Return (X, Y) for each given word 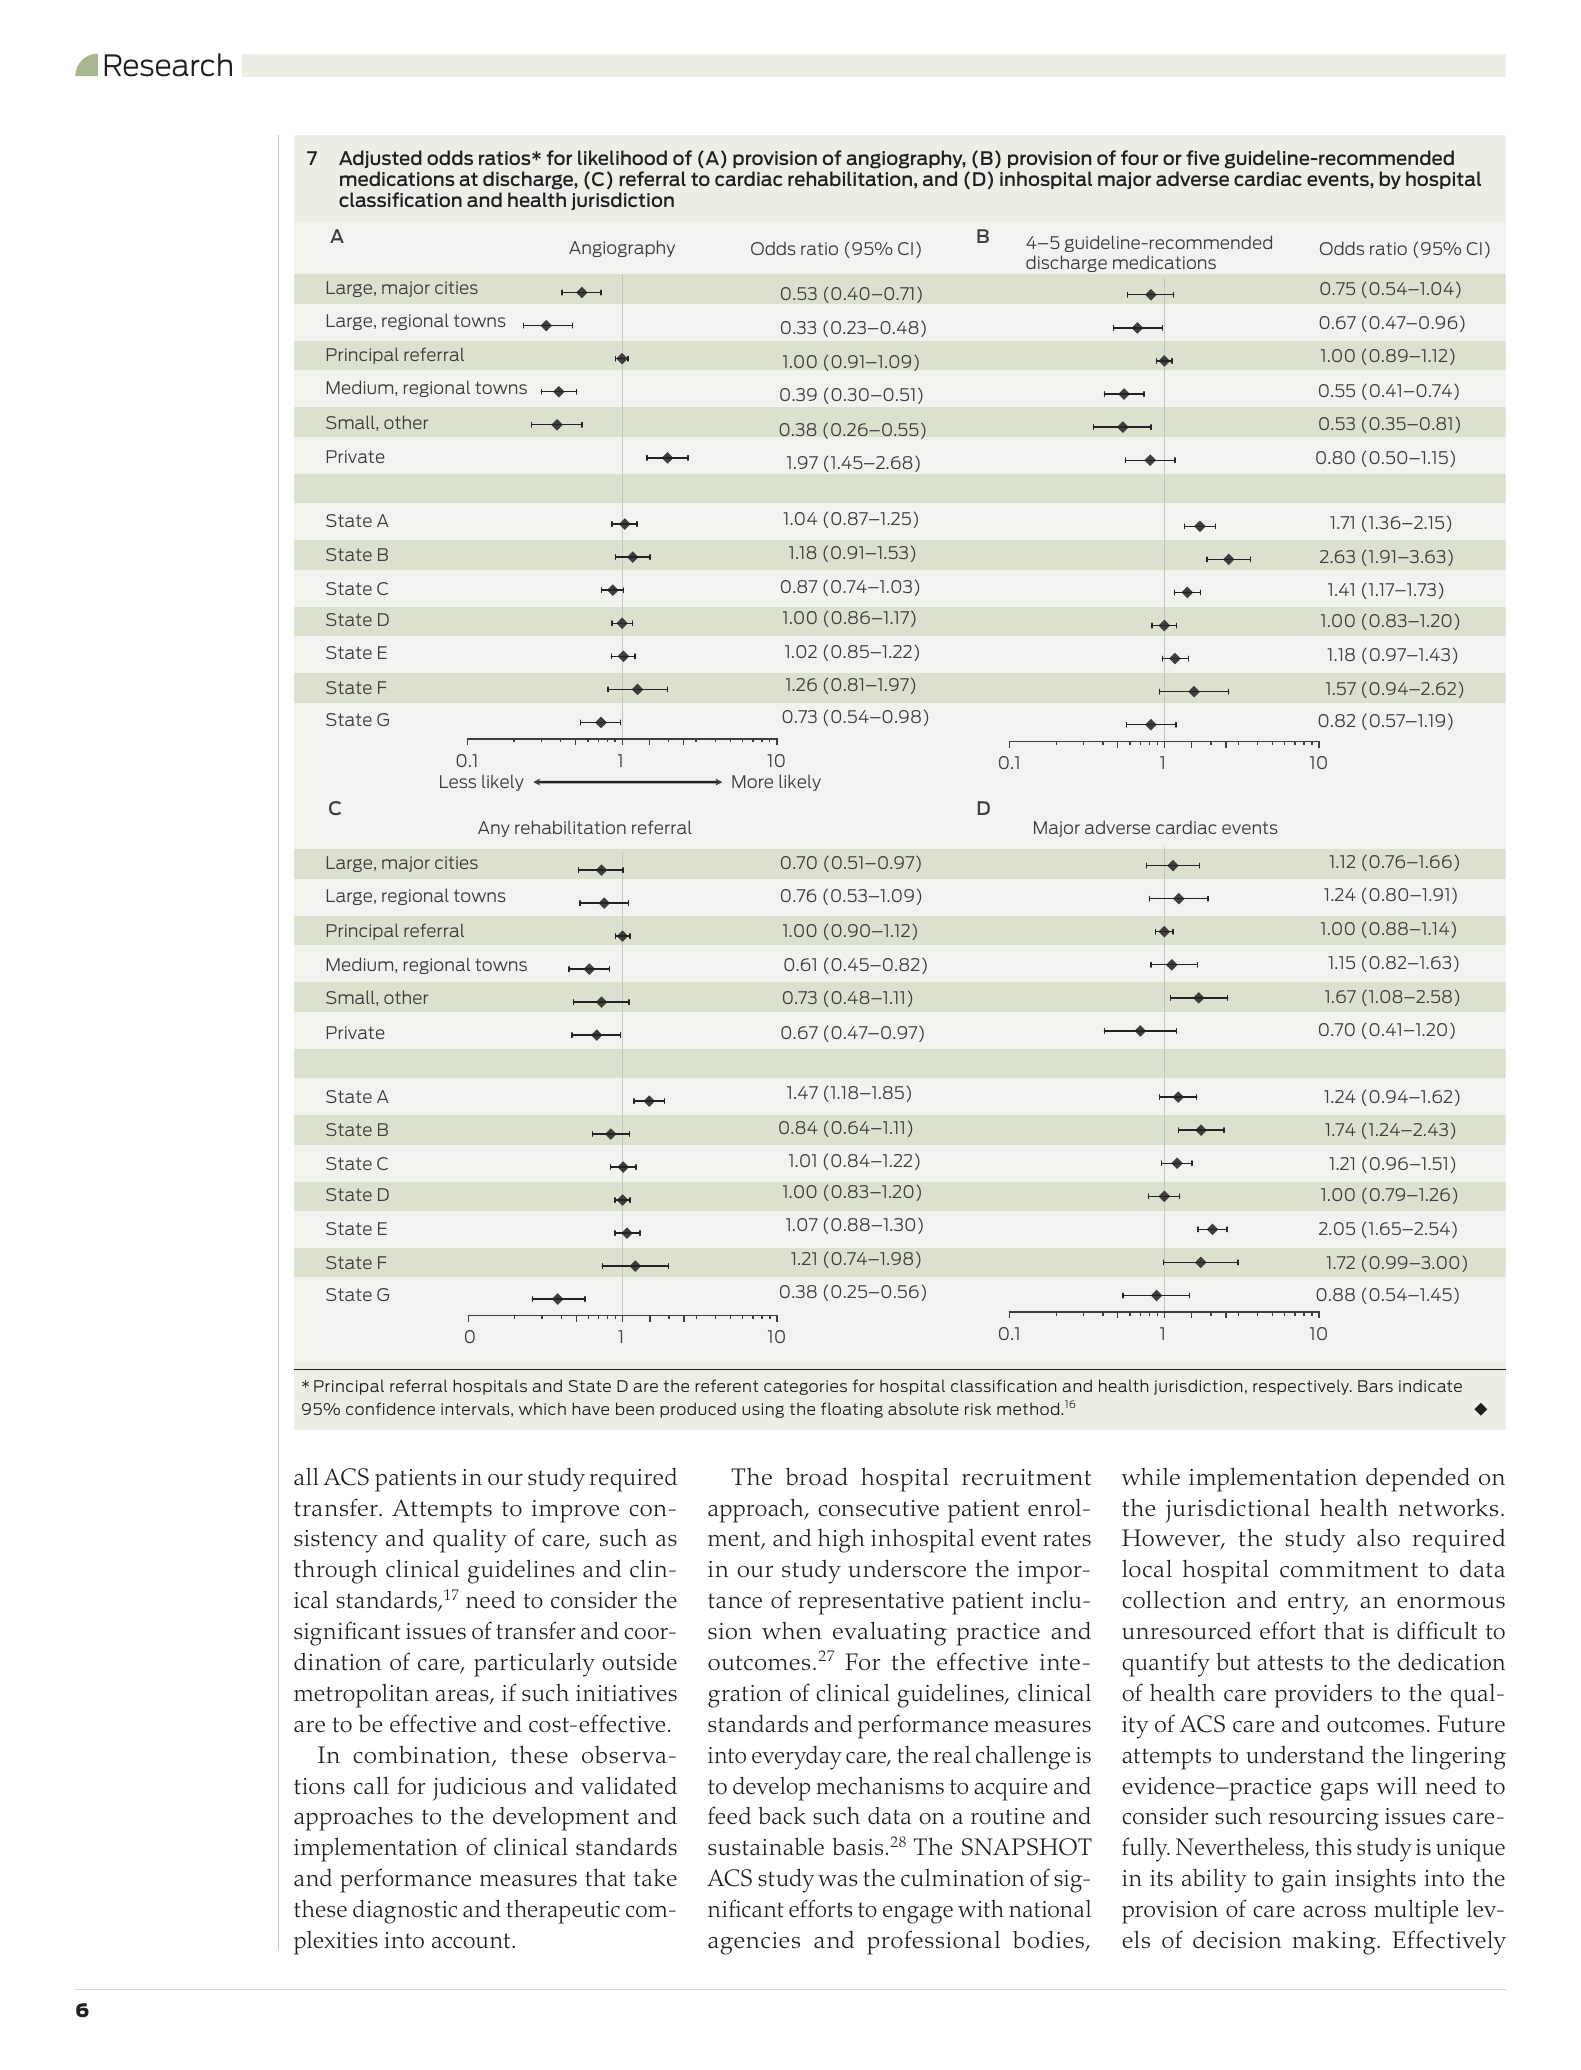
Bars (1375, 1386)
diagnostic (405, 1912)
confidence (390, 1408)
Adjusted (380, 159)
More (752, 781)
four (1139, 157)
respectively (1302, 1387)
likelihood (622, 157)
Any (494, 829)
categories (805, 1387)
